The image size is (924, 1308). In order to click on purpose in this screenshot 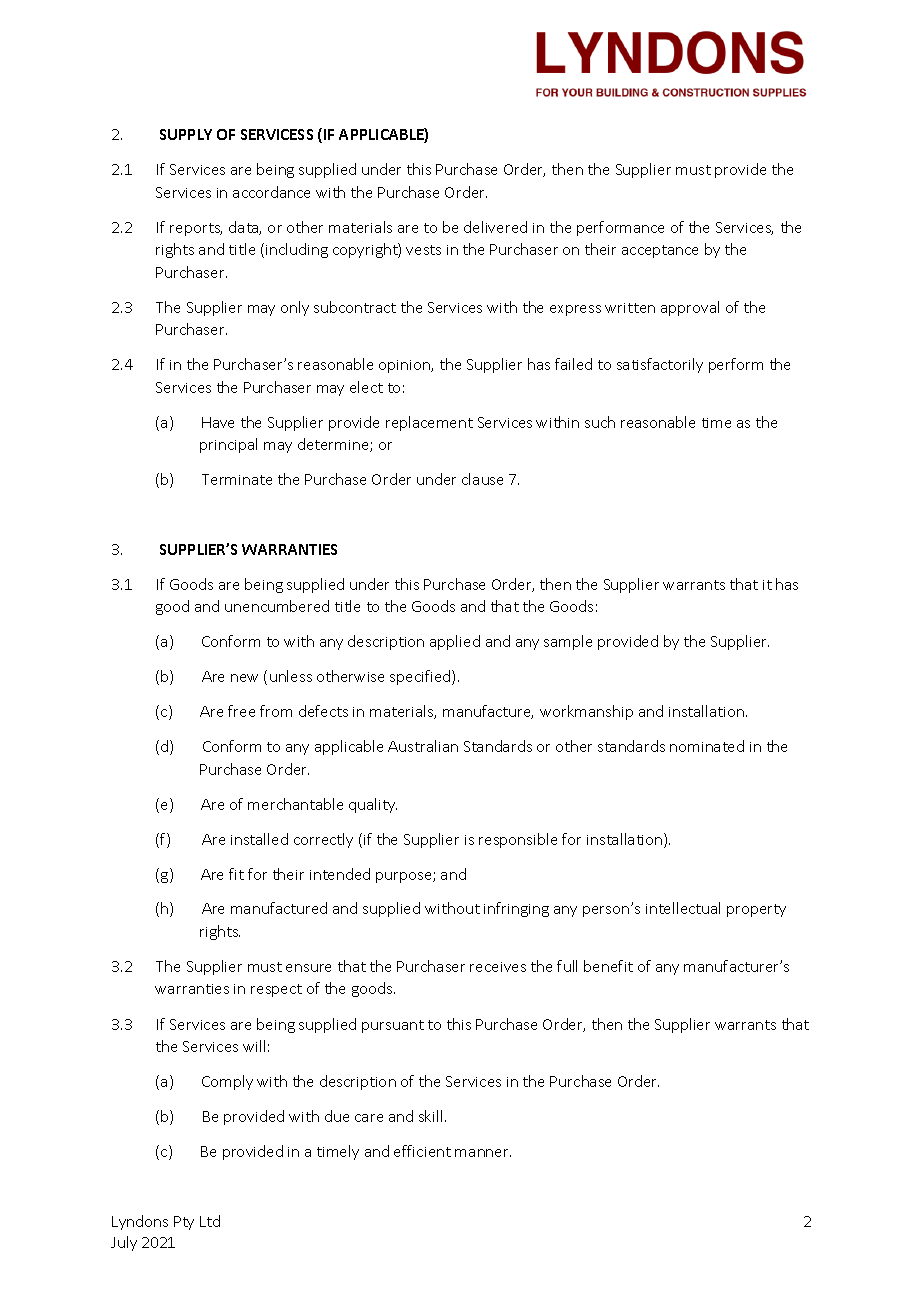, I will do `click(405, 877)`.
